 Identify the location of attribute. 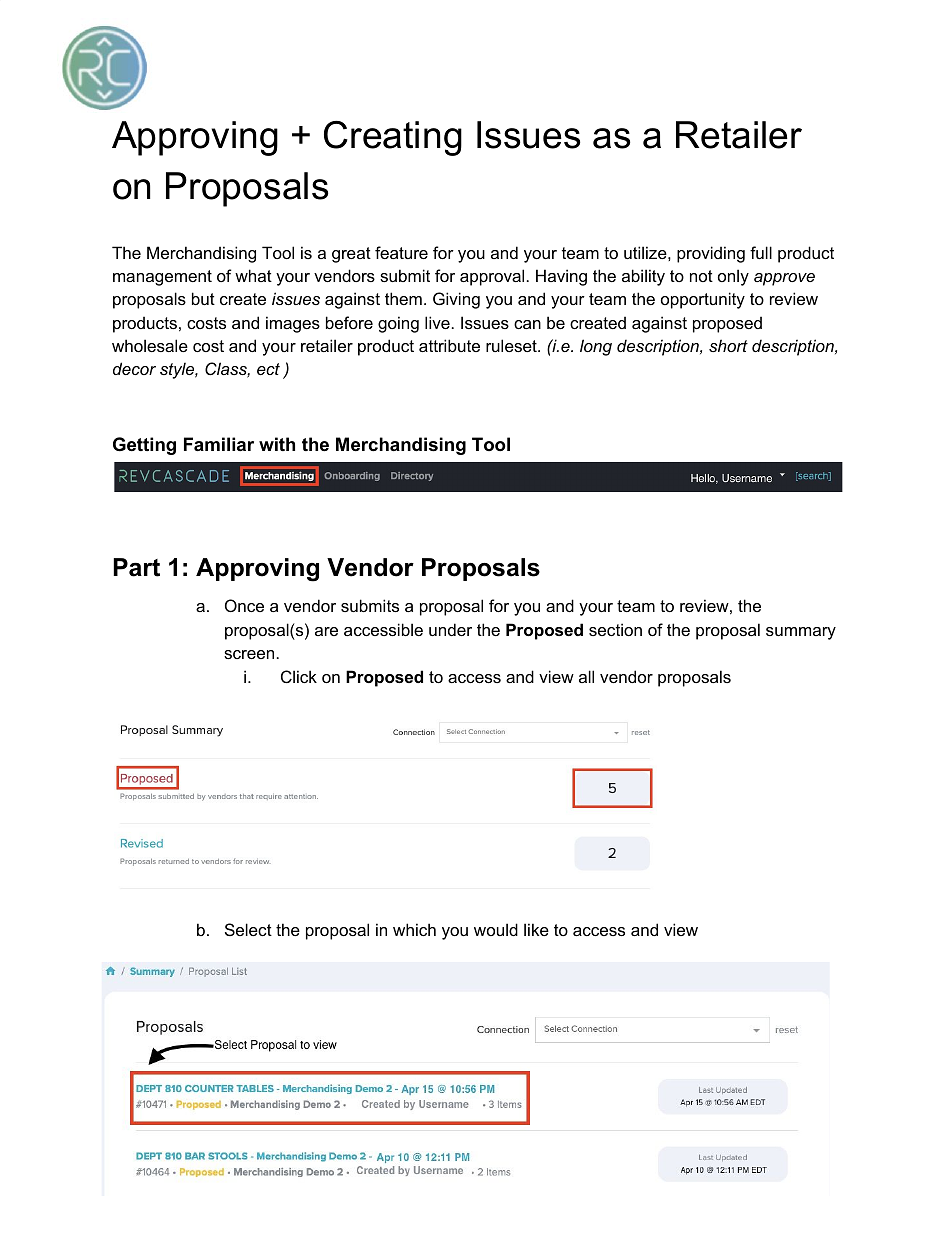
(449, 345).
